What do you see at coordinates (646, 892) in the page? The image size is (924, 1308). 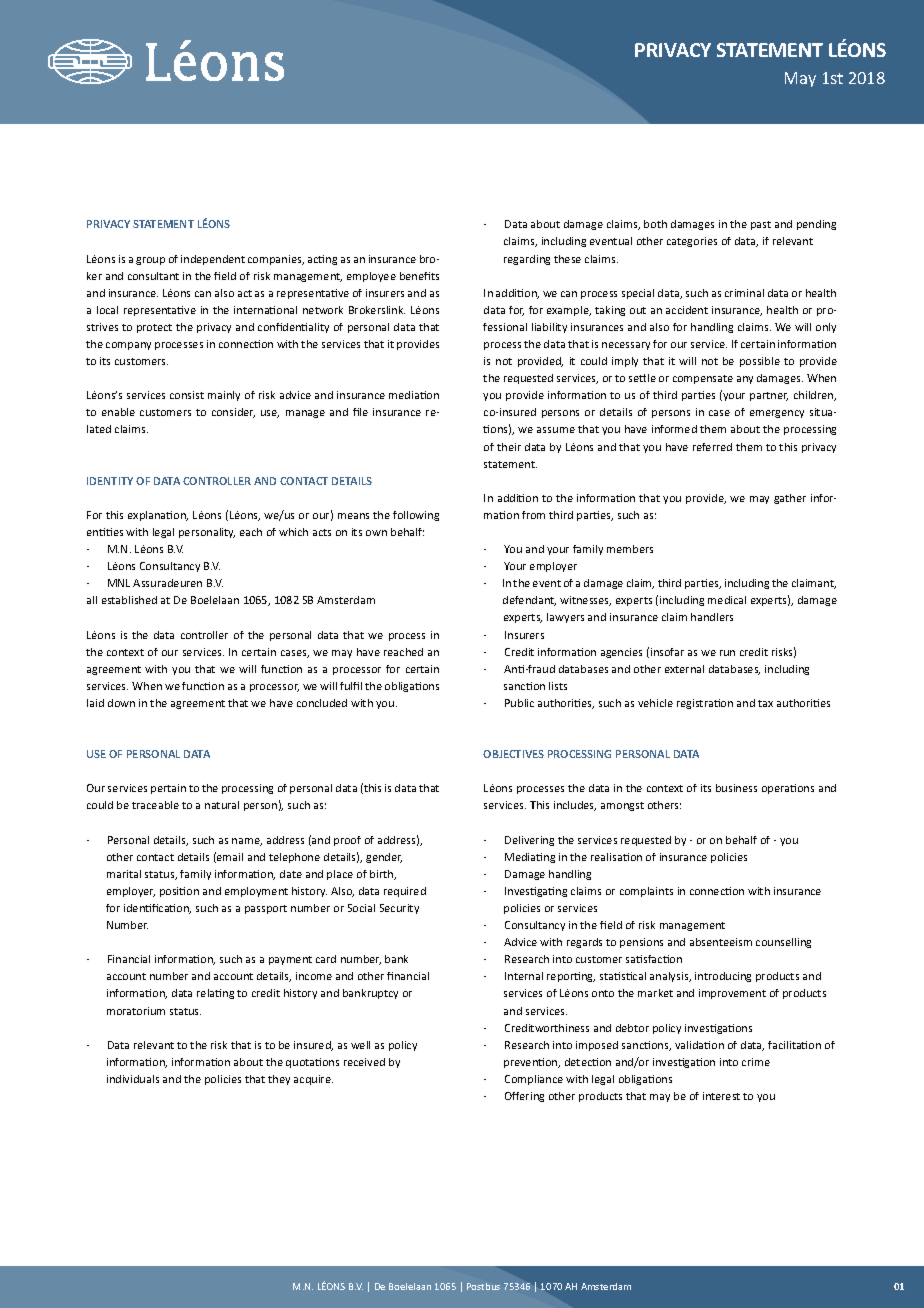 I see `complaints` at bounding box center [646, 892].
